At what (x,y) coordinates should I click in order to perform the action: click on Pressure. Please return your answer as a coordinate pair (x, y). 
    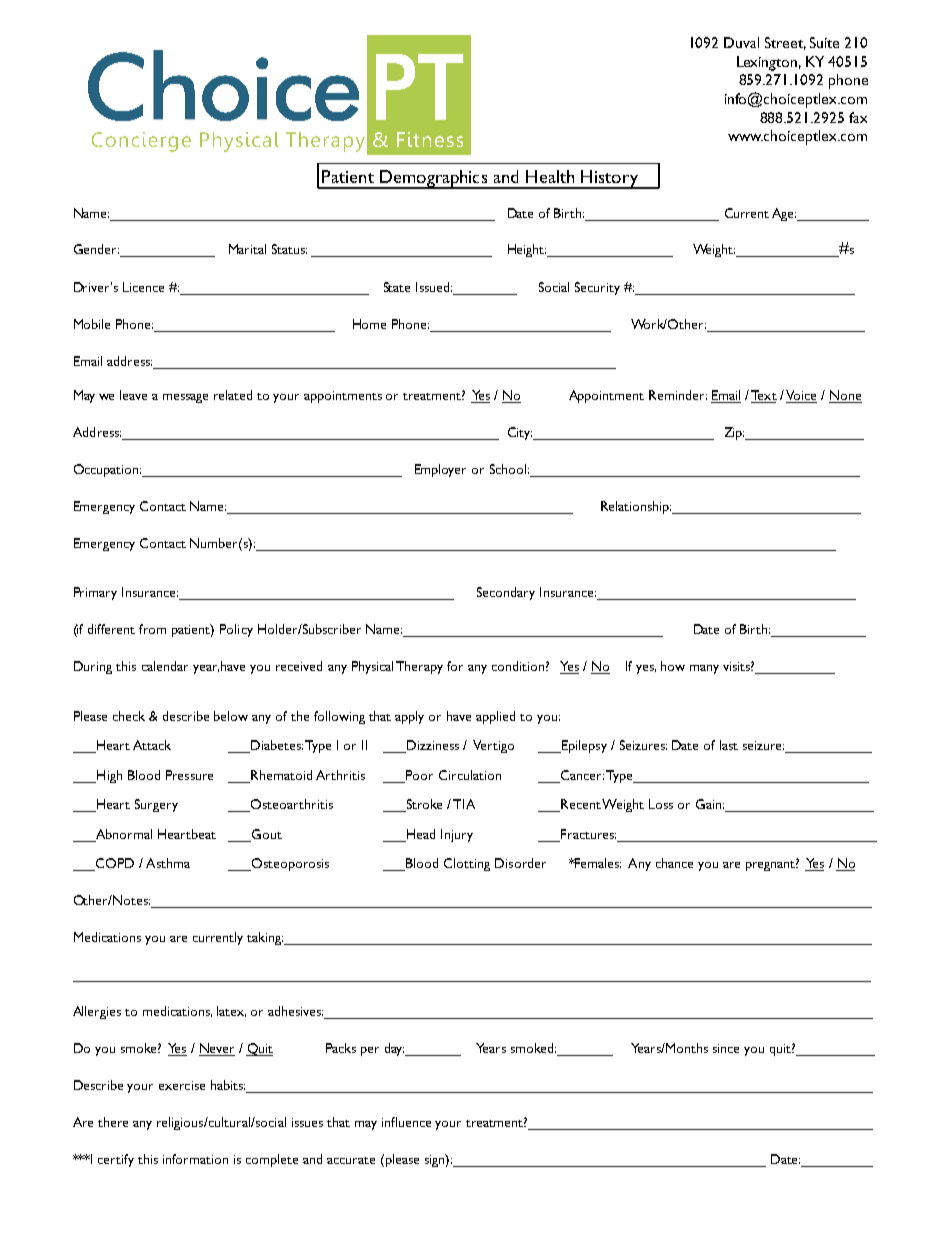
    Looking at the image, I should click on (189, 775).
